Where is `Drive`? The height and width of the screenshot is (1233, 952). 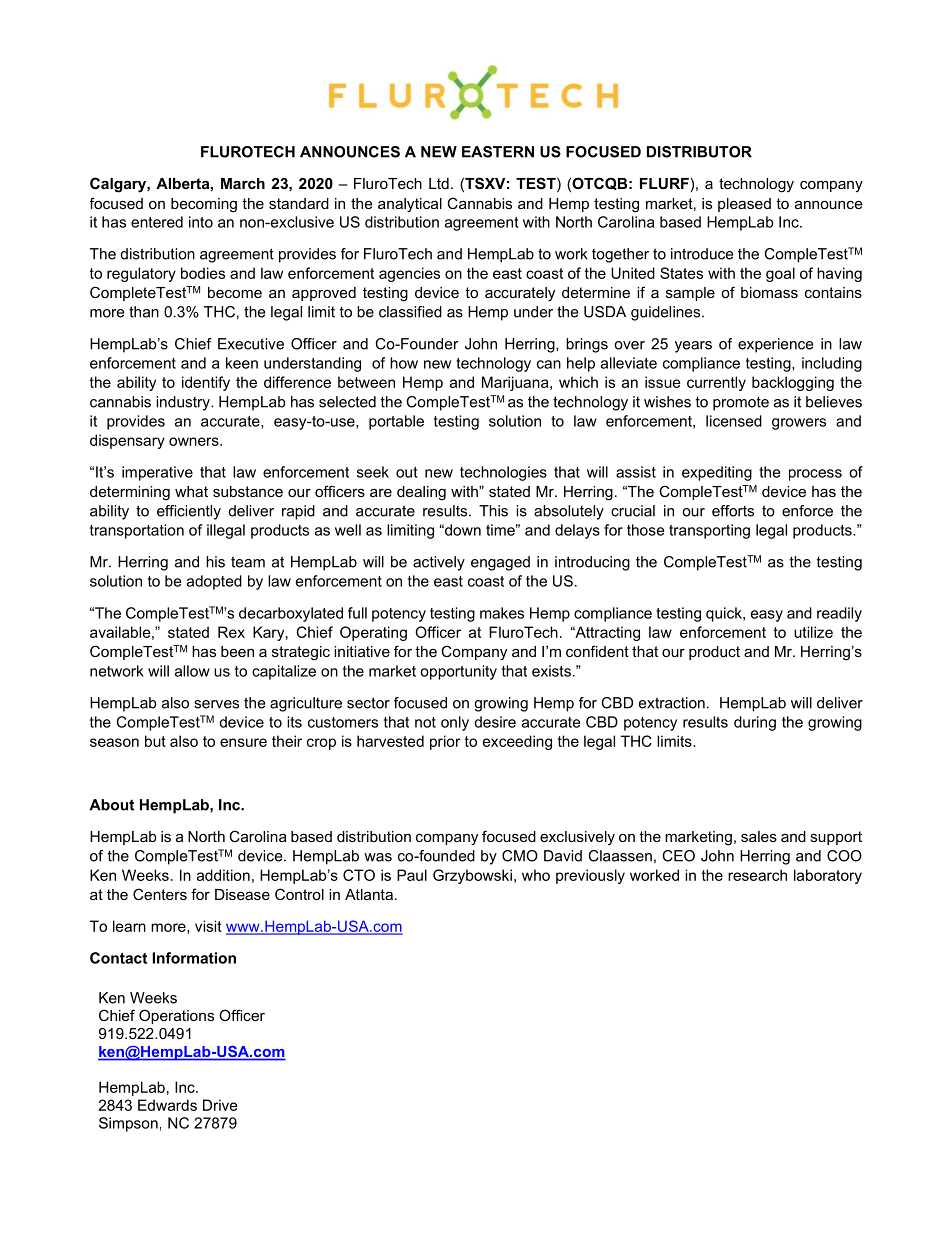 Drive is located at coordinates (220, 1105).
